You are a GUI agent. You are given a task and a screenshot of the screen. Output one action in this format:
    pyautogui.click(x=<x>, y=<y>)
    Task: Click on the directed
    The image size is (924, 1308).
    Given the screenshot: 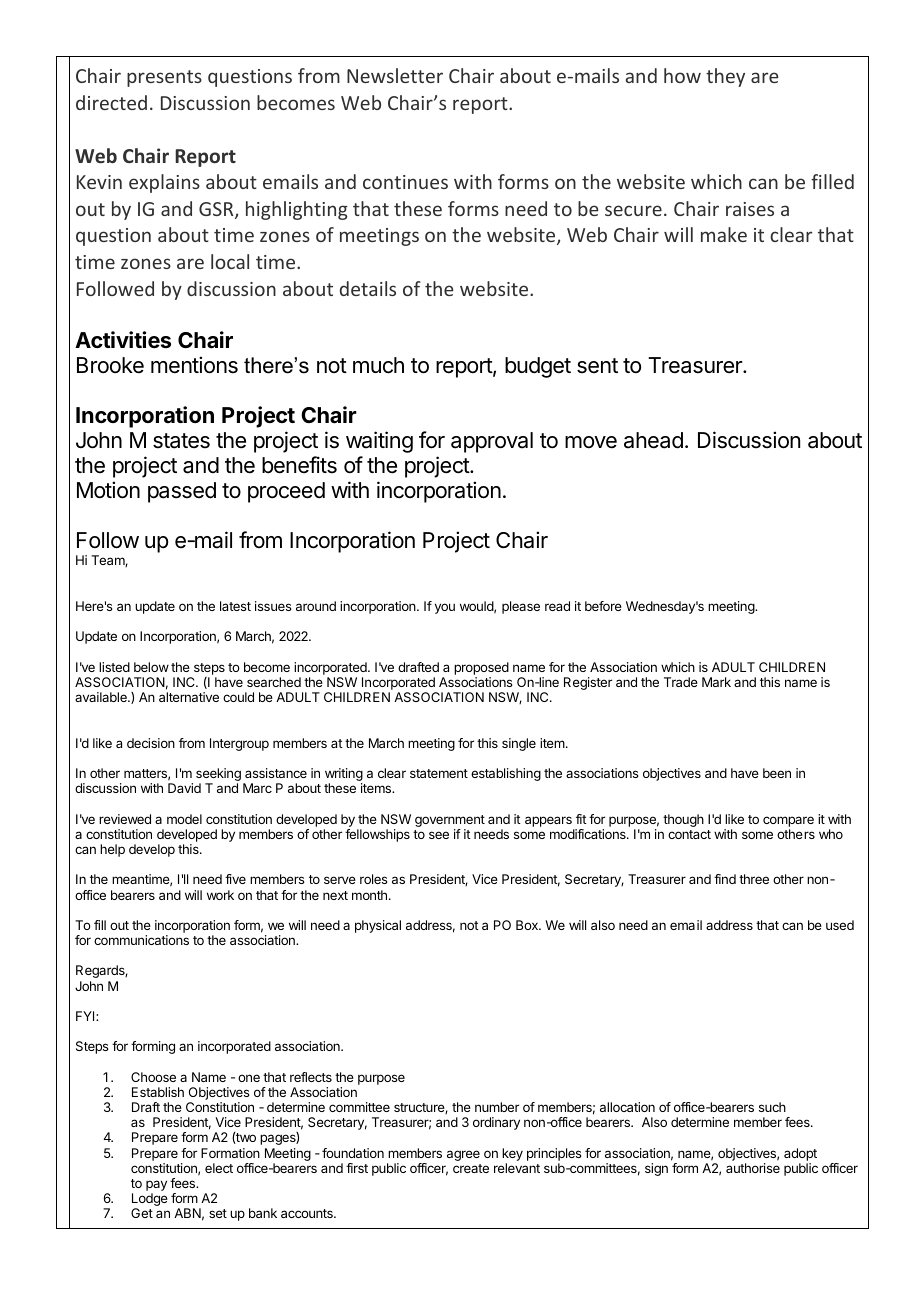 What is the action you would take?
    pyautogui.click(x=111, y=102)
